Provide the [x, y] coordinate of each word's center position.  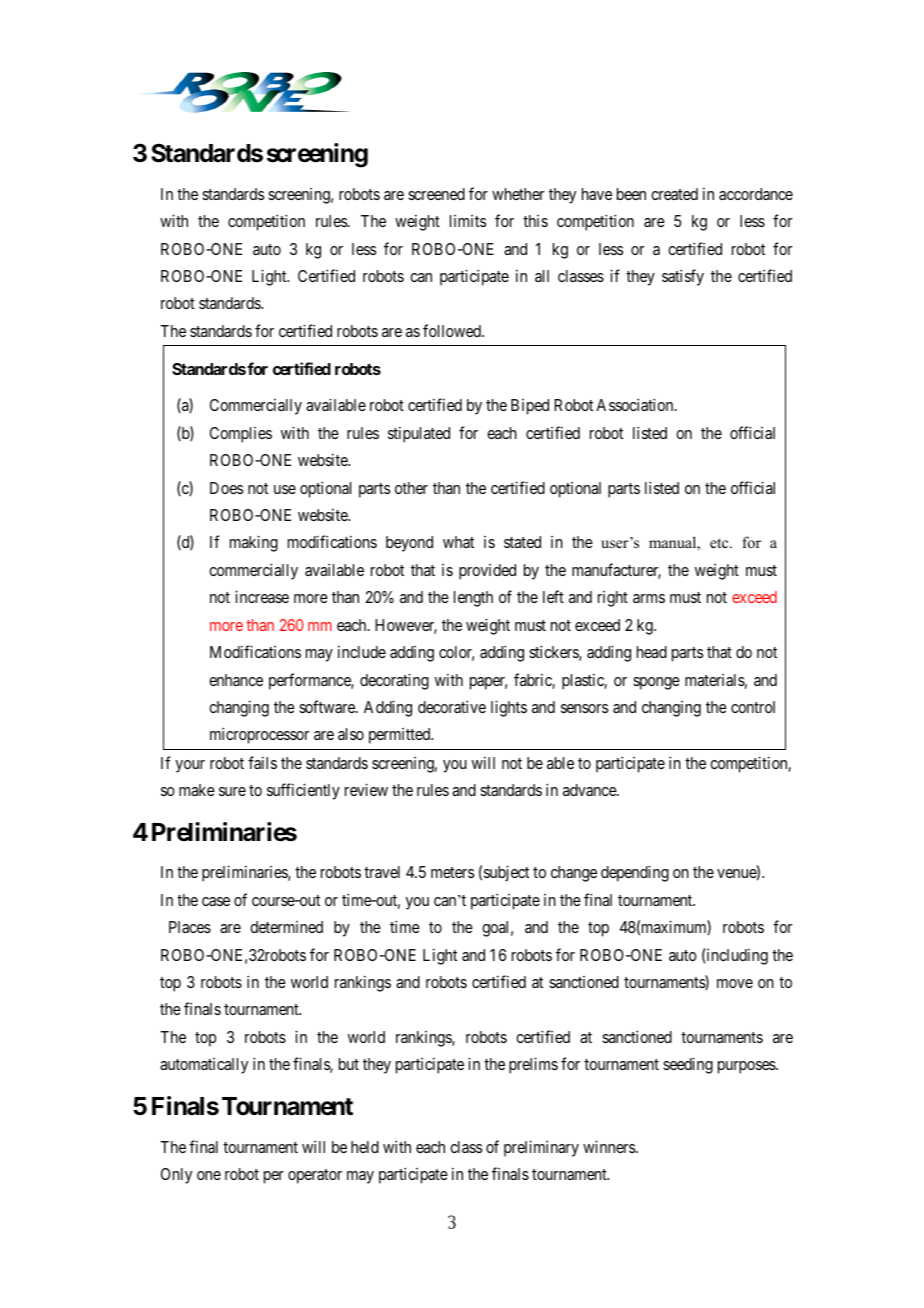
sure [232, 791]
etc [720, 543]
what [458, 542]
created [674, 194]
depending [635, 873]
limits [468, 221]
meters [452, 872]
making [254, 543]
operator [315, 1176]
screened [436, 194]
